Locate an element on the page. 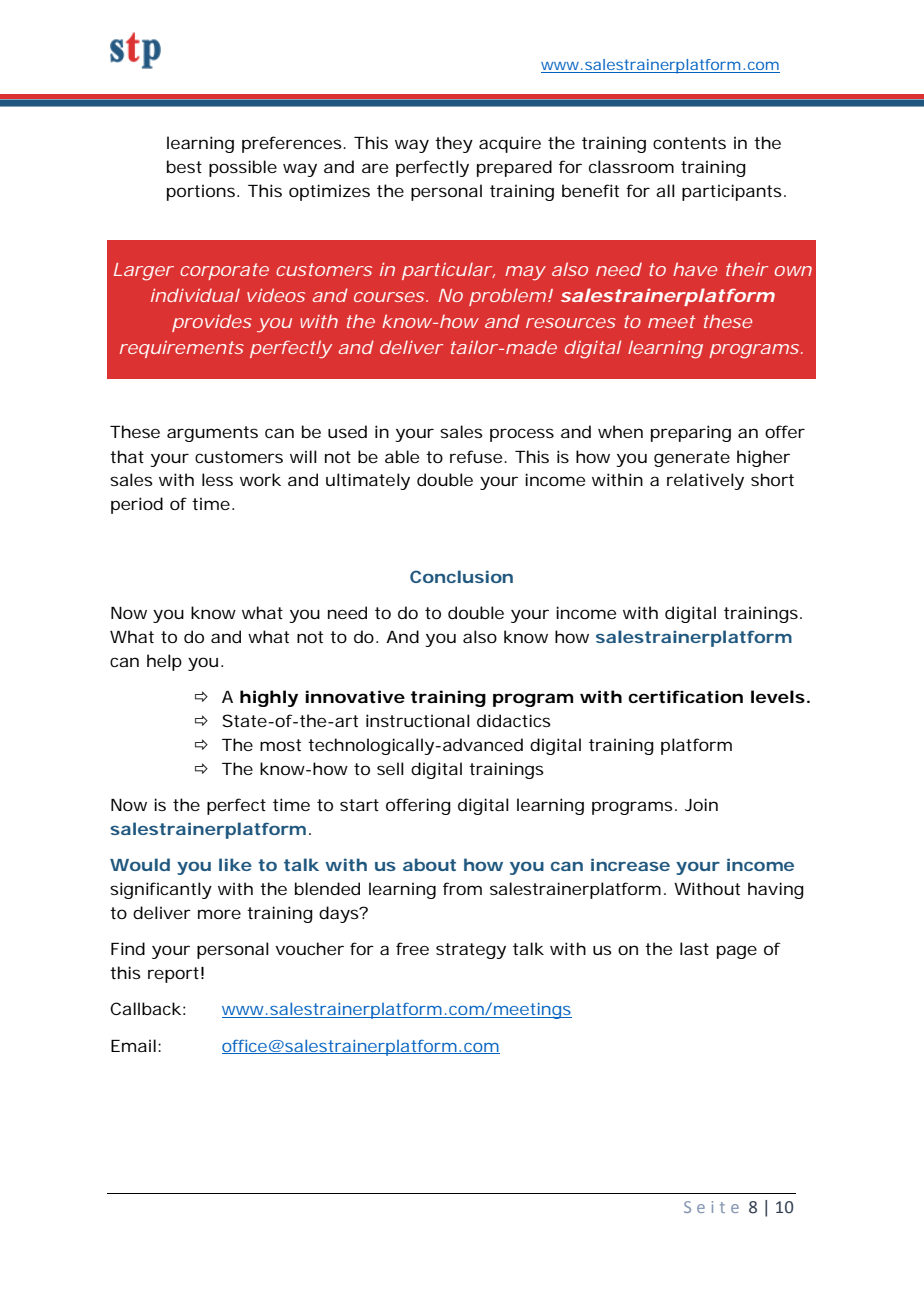 The width and height of the image is (924, 1308). strategy is located at coordinates (471, 951).
